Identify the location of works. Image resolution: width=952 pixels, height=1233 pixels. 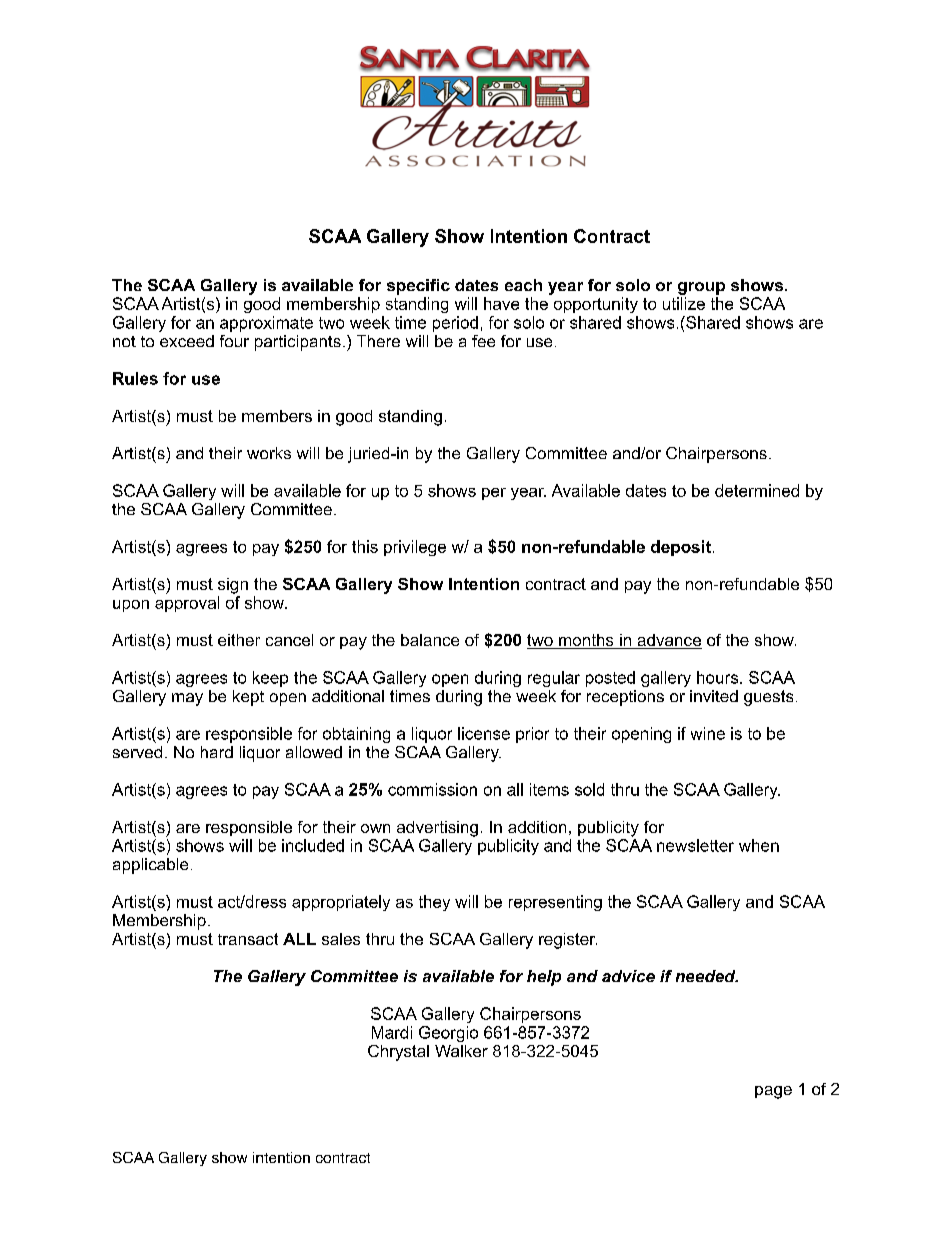
(269, 453).
